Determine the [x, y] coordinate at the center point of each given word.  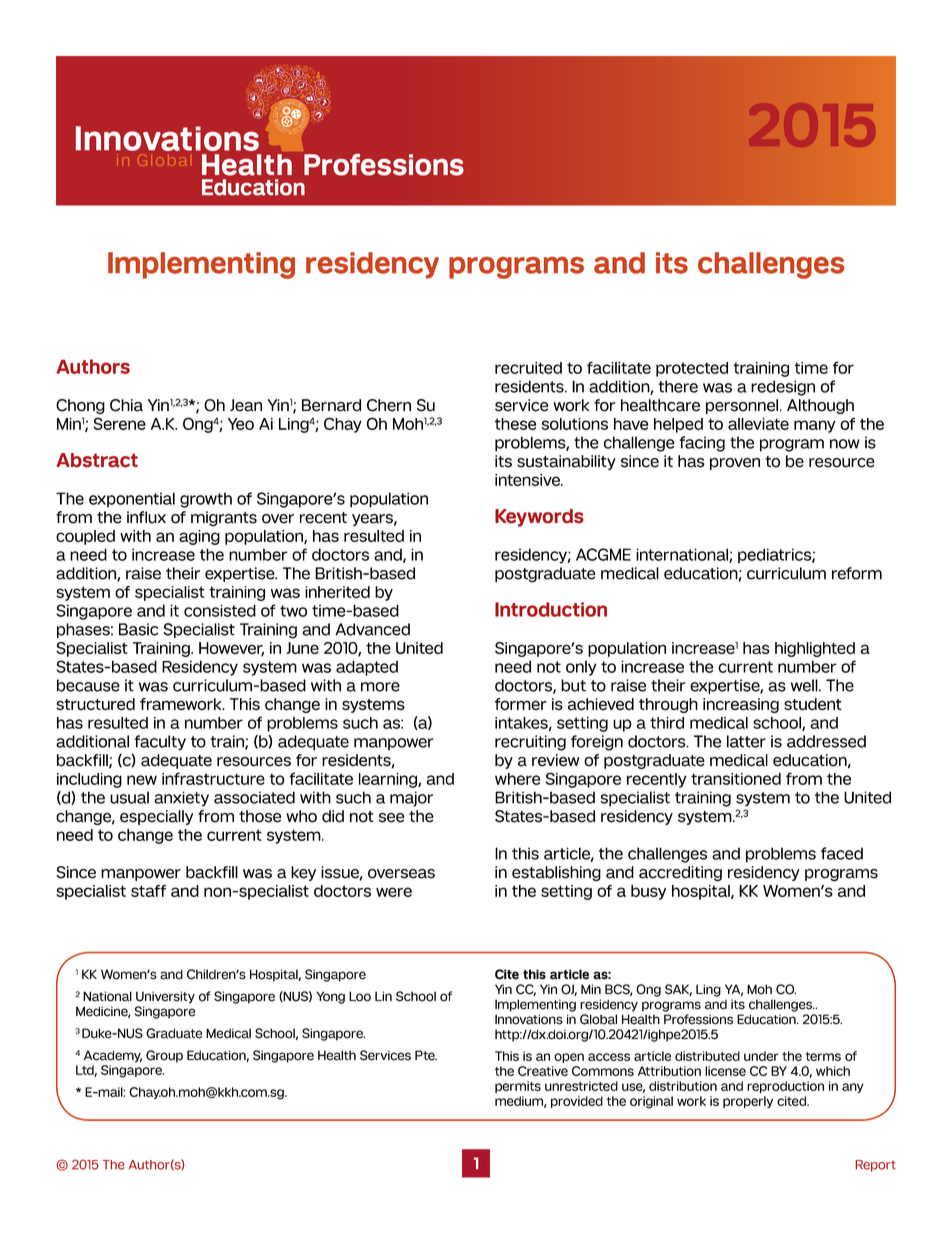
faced [842, 853]
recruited [528, 368]
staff [148, 891]
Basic [138, 629]
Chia [126, 405]
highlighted [815, 649]
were [394, 892]
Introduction [551, 609]
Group [164, 1056]
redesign [783, 388]
